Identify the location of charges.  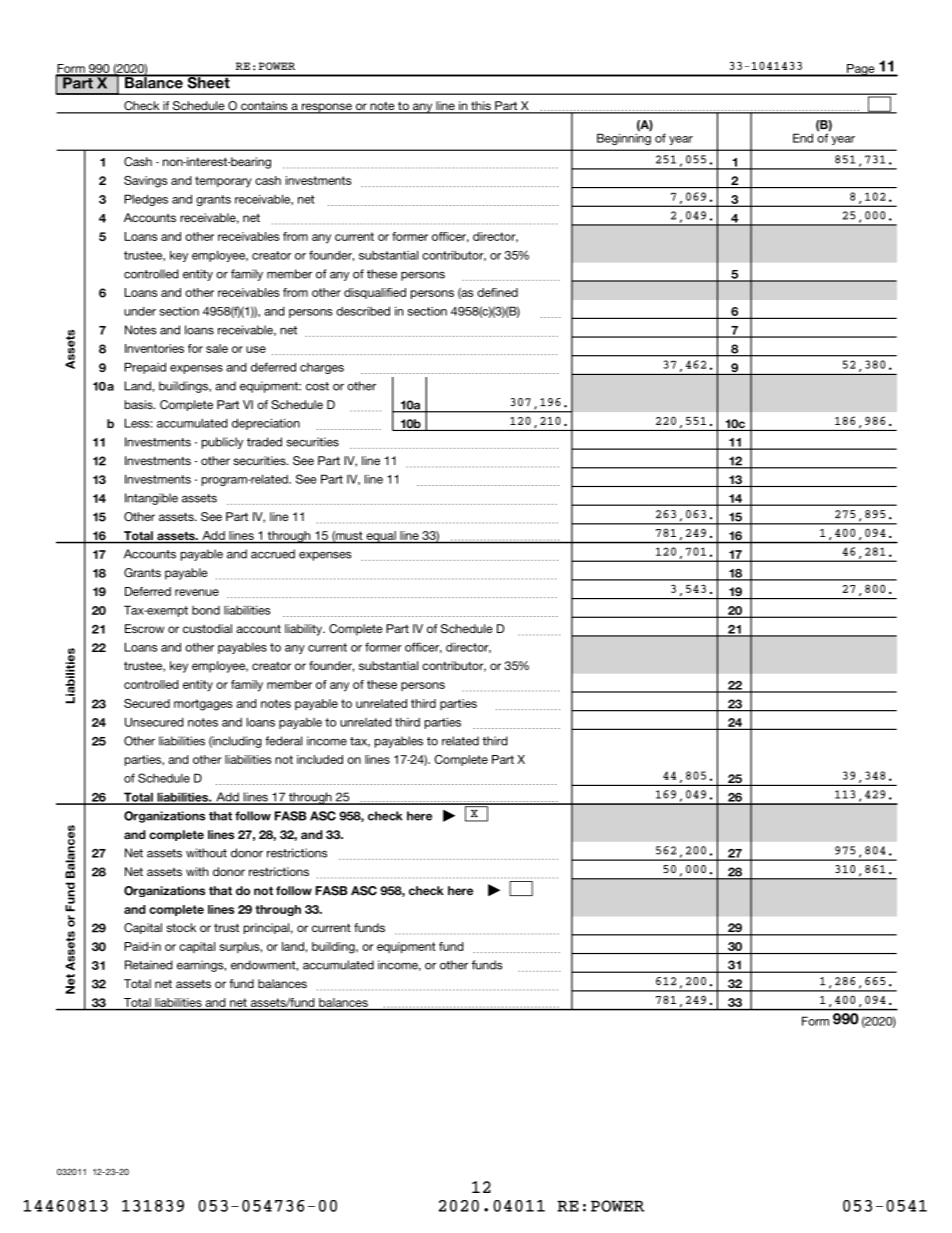
(322, 368).
